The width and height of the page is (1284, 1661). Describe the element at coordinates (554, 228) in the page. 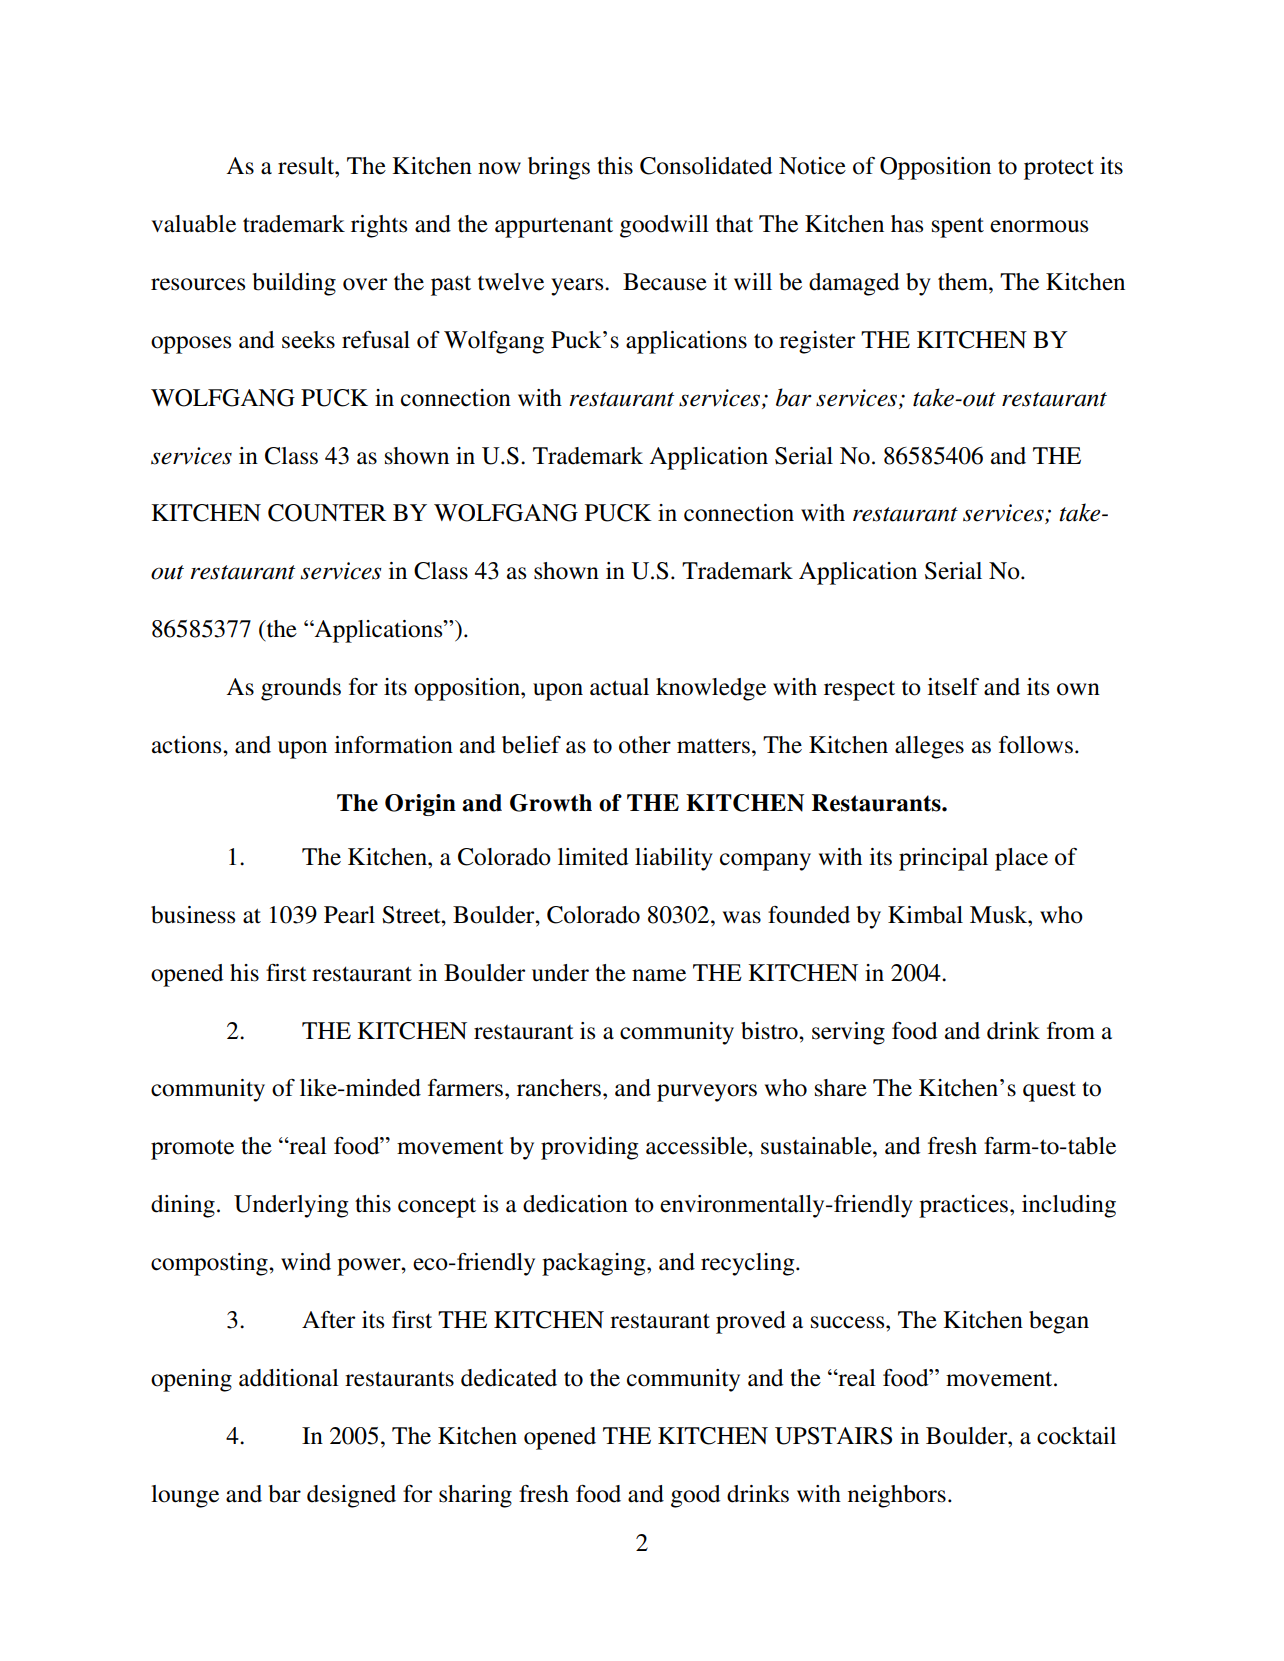

I see `appurtenant` at that location.
